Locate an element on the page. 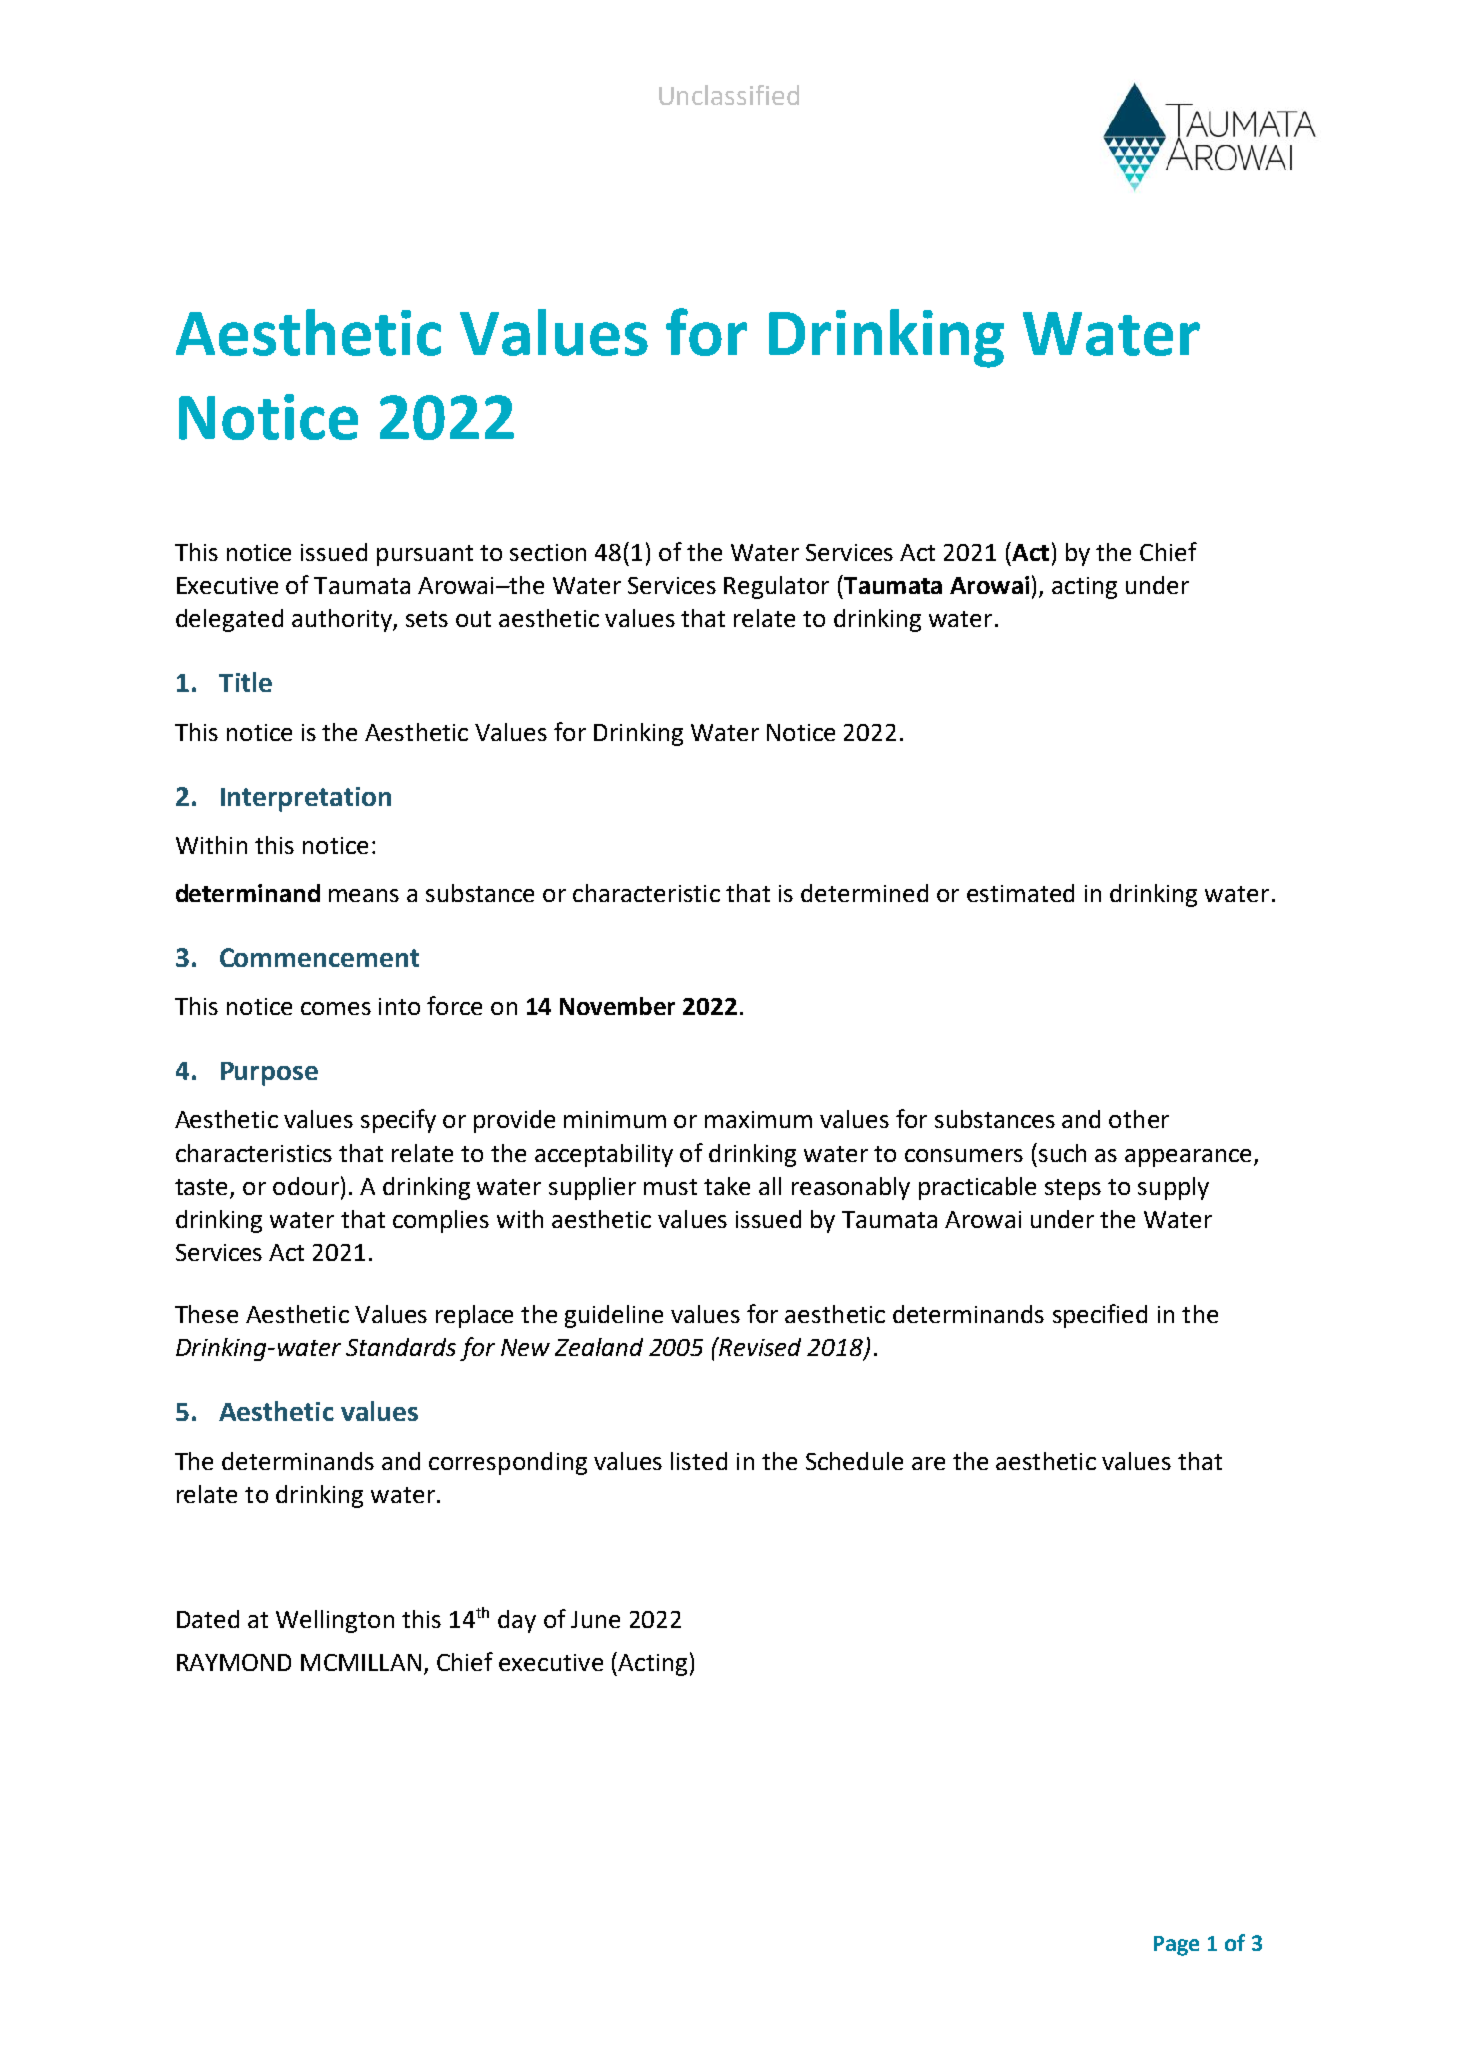 The width and height of the document is (1465, 2072). determined is located at coordinates (864, 893).
